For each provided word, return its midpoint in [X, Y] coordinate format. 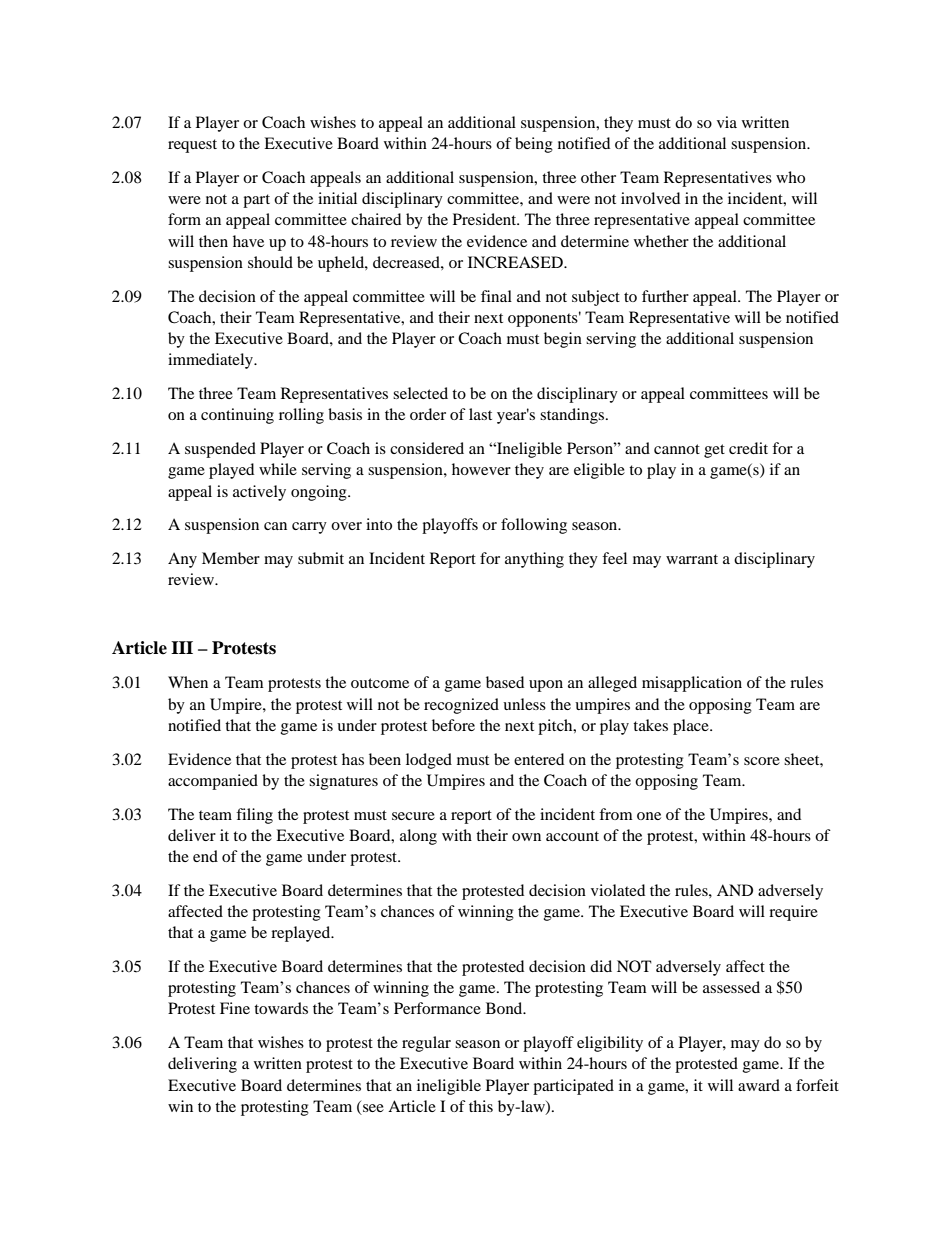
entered [539, 759]
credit [748, 448]
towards [281, 1008]
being [534, 145]
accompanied [213, 782]
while [278, 469]
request [192, 146]
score [762, 761]
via [727, 122]
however [481, 469]
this [481, 1106]
